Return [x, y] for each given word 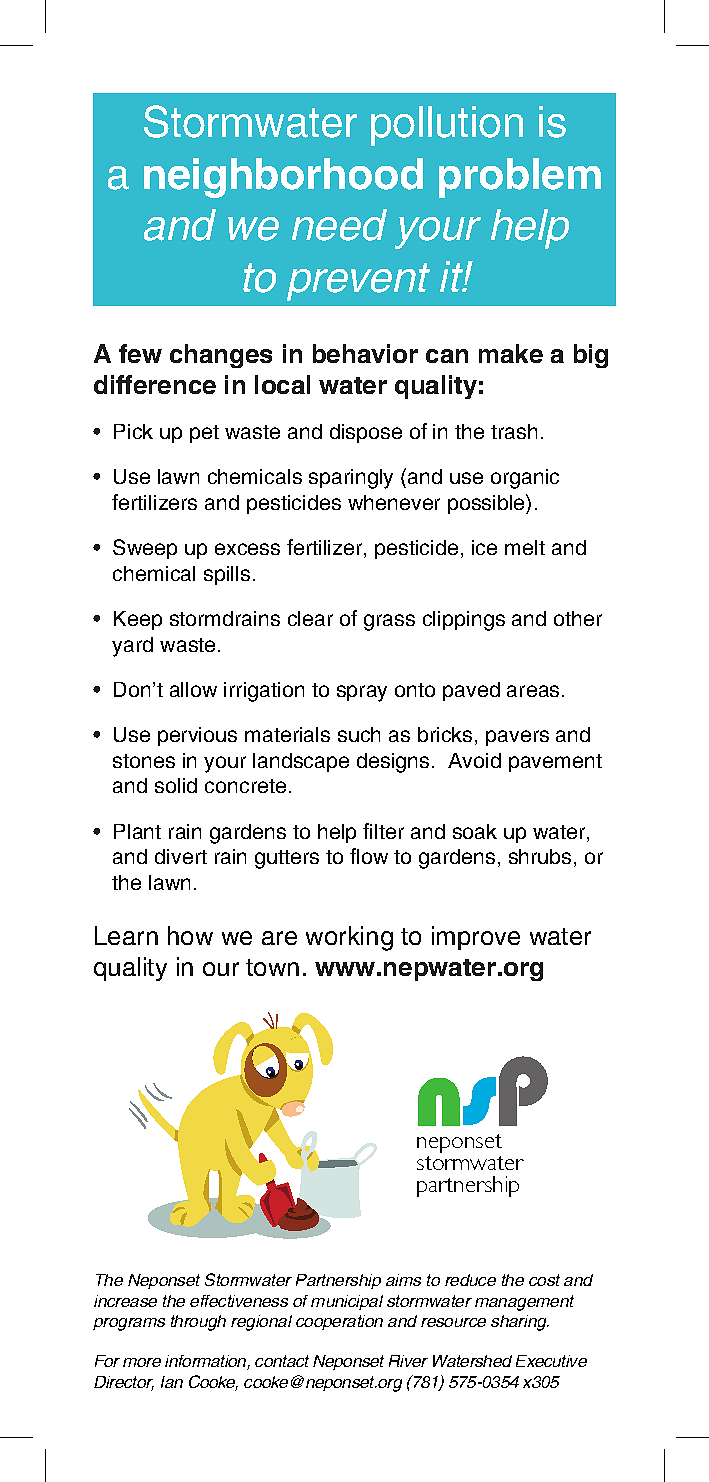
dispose [366, 433]
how [190, 935]
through [198, 1323]
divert [181, 856]
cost [544, 1280]
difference [155, 384]
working [349, 938]
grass [389, 622]
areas [533, 691]
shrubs [540, 856]
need [339, 225]
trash [514, 431]
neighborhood [283, 178]
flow [369, 856]
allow [193, 689]
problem [520, 178]
